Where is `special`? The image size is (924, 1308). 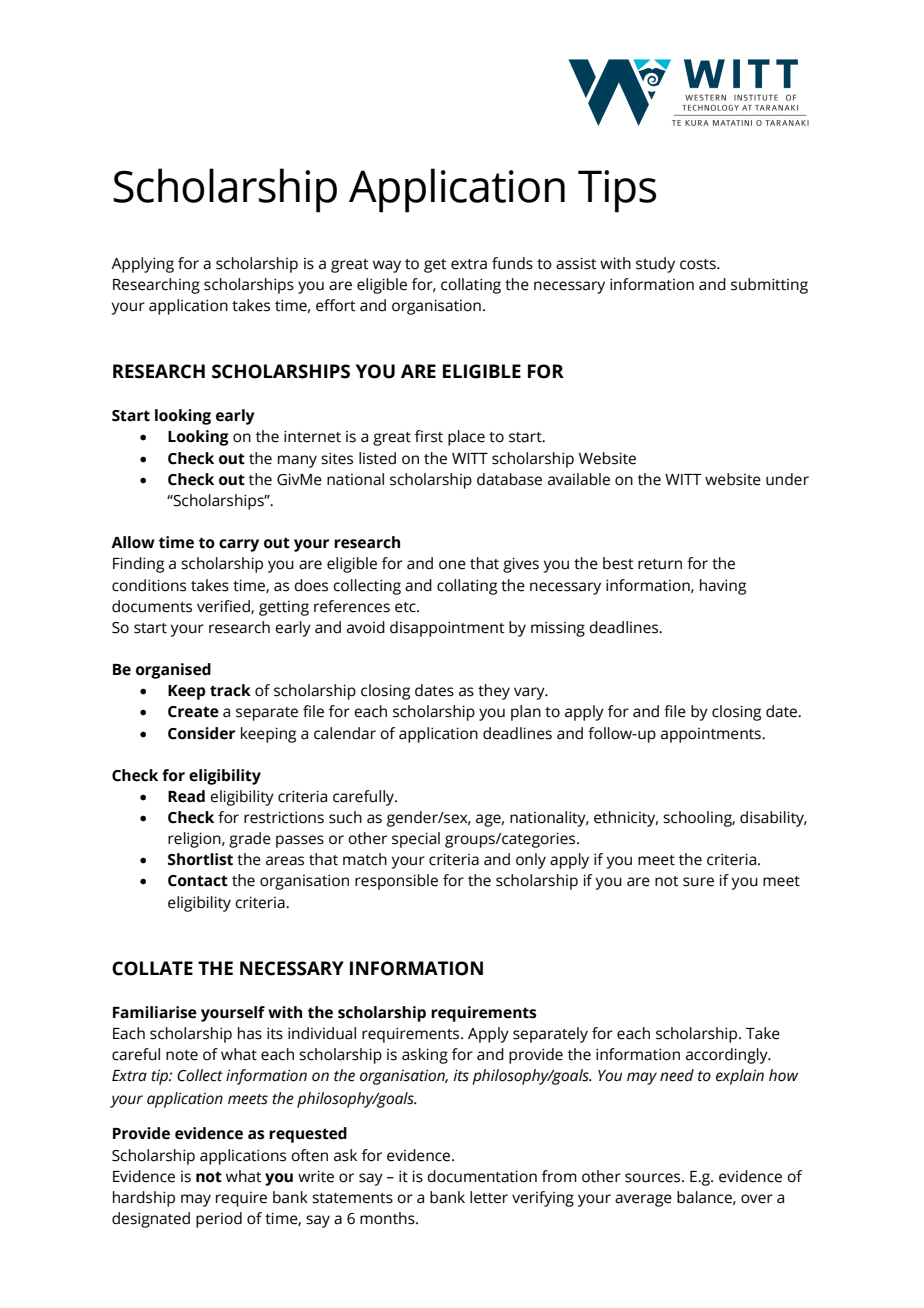 special is located at coordinates (416, 840).
